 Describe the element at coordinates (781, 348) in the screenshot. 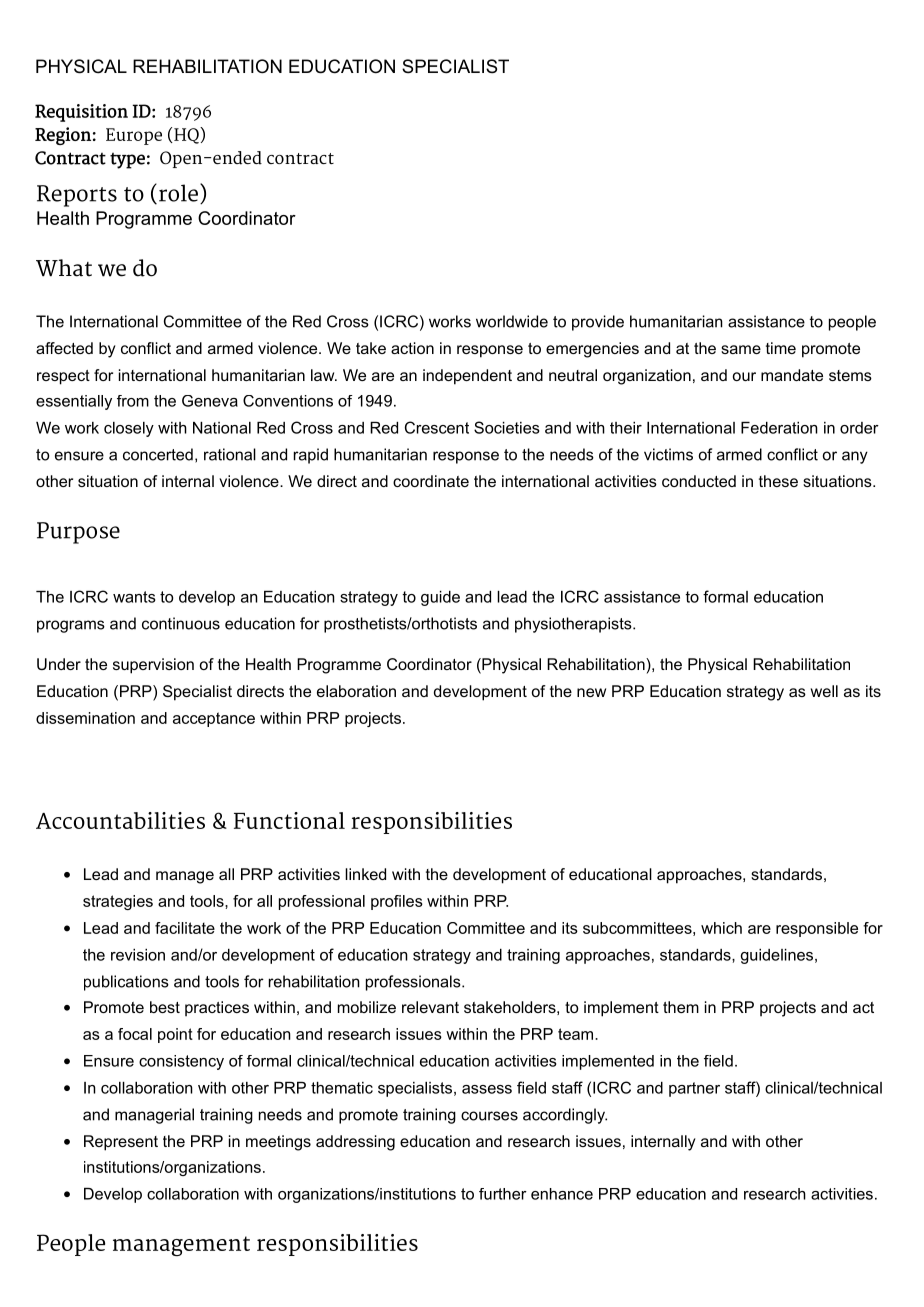

I see `time` at that location.
